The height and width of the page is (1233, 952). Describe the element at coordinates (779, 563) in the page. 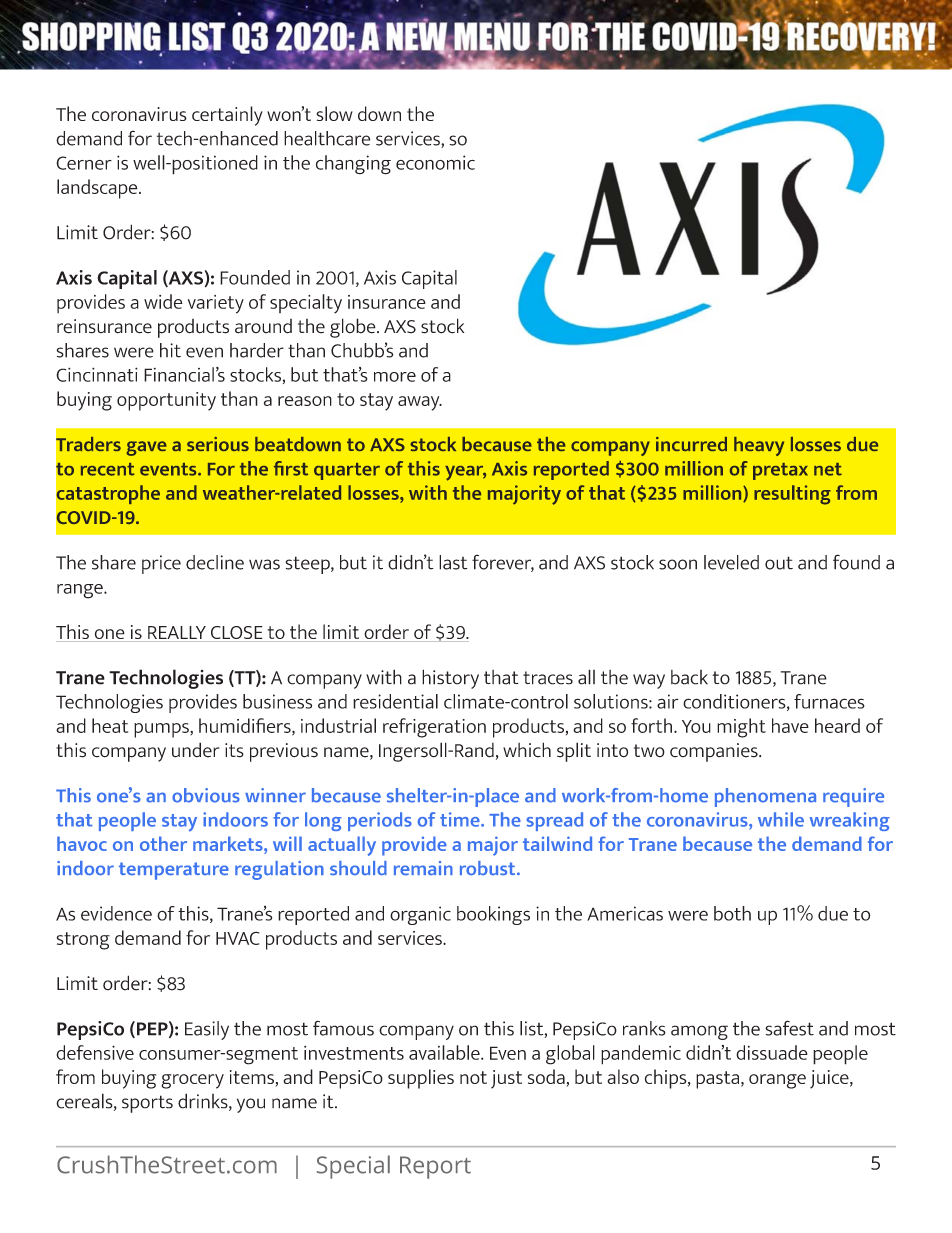

I see `out` at that location.
